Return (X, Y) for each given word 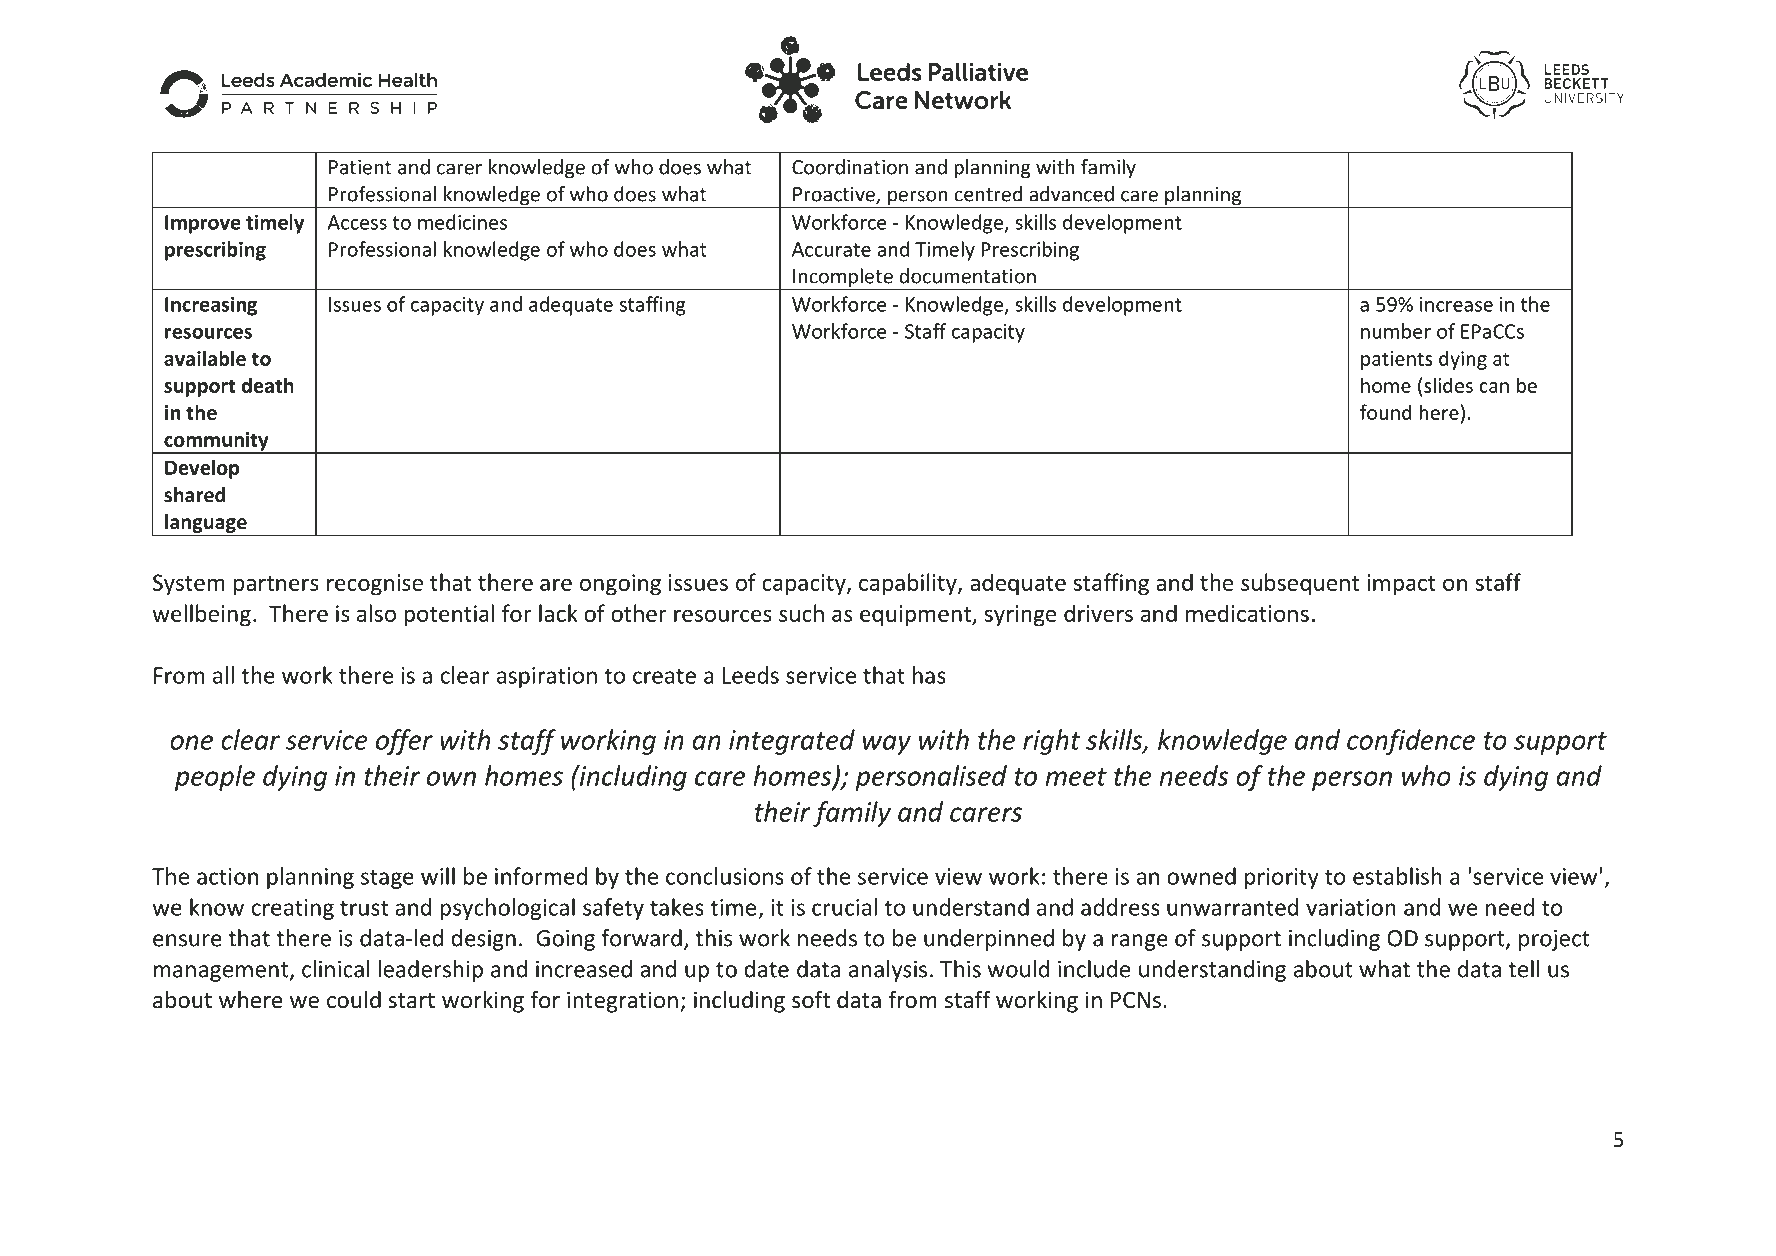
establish (1397, 876)
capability (909, 584)
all (223, 675)
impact (1401, 585)
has (929, 675)
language (206, 523)
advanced (1071, 194)
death (268, 385)
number (1396, 331)
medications (1247, 613)
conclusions (725, 876)
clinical (335, 969)
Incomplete (843, 279)
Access (357, 222)
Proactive (835, 195)
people (215, 778)
